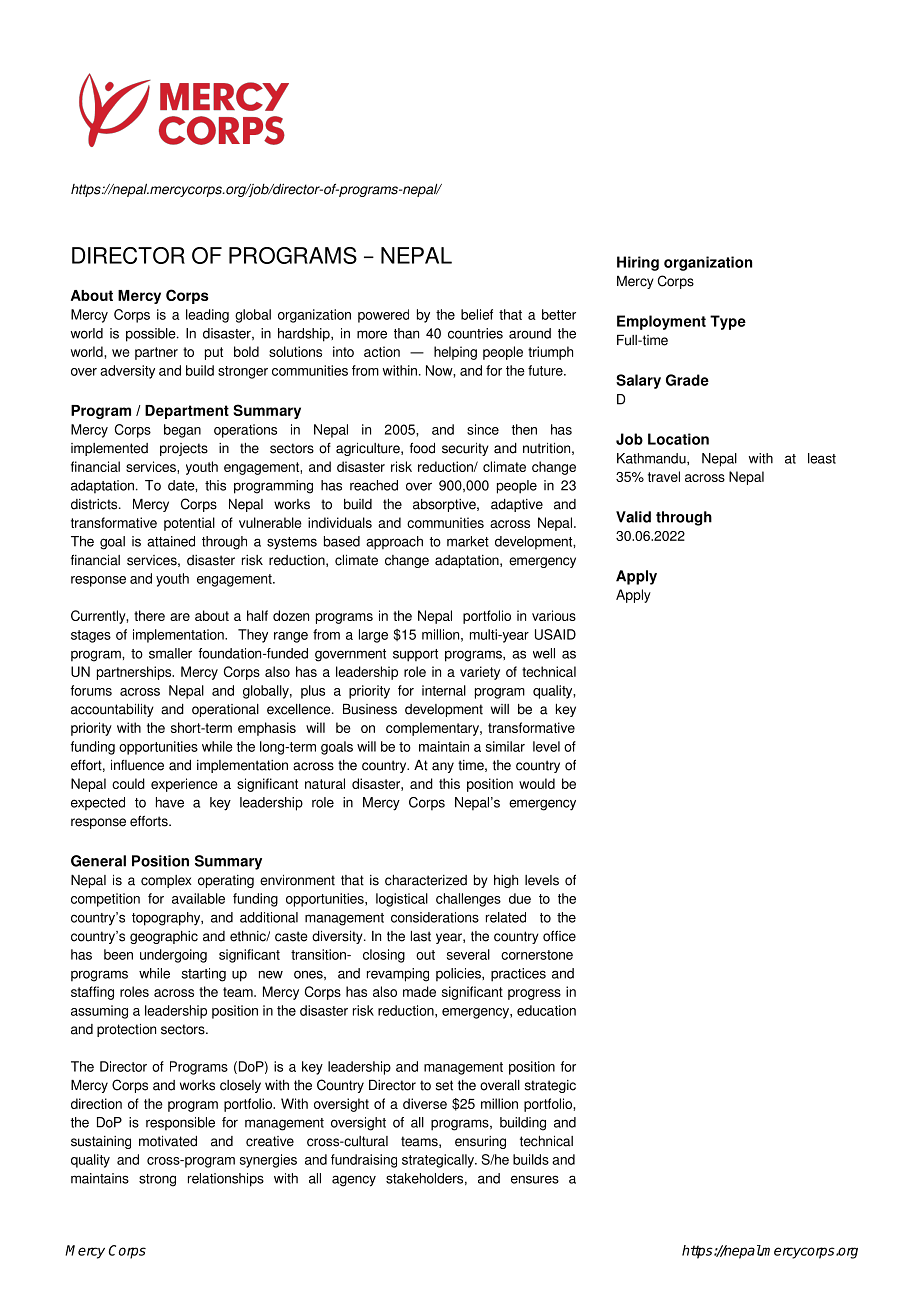 This page has width=924, height=1308. Describe the element at coordinates (171, 541) in the page. I see `attained` at that location.
